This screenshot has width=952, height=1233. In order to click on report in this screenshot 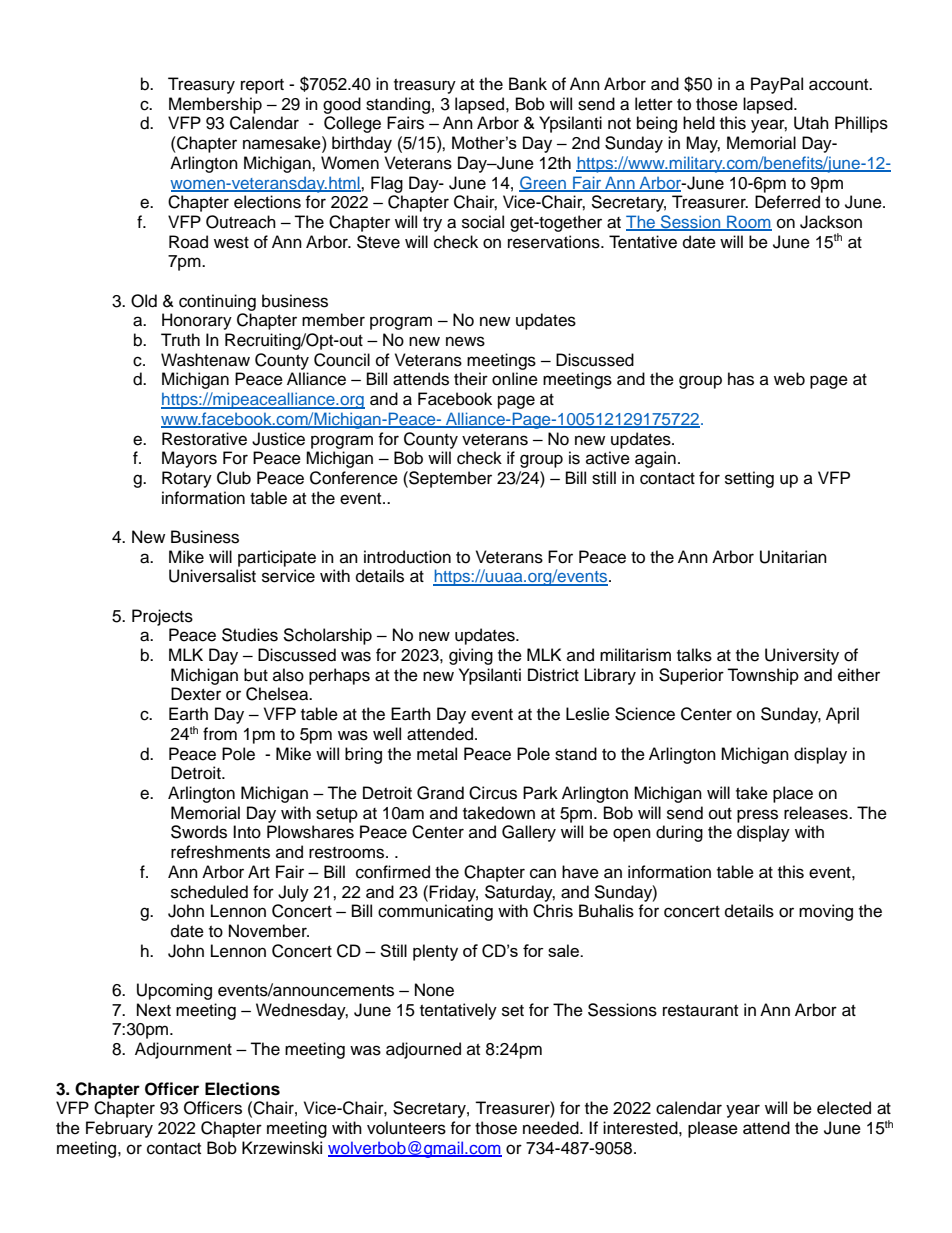, I will do `click(262, 86)`.
